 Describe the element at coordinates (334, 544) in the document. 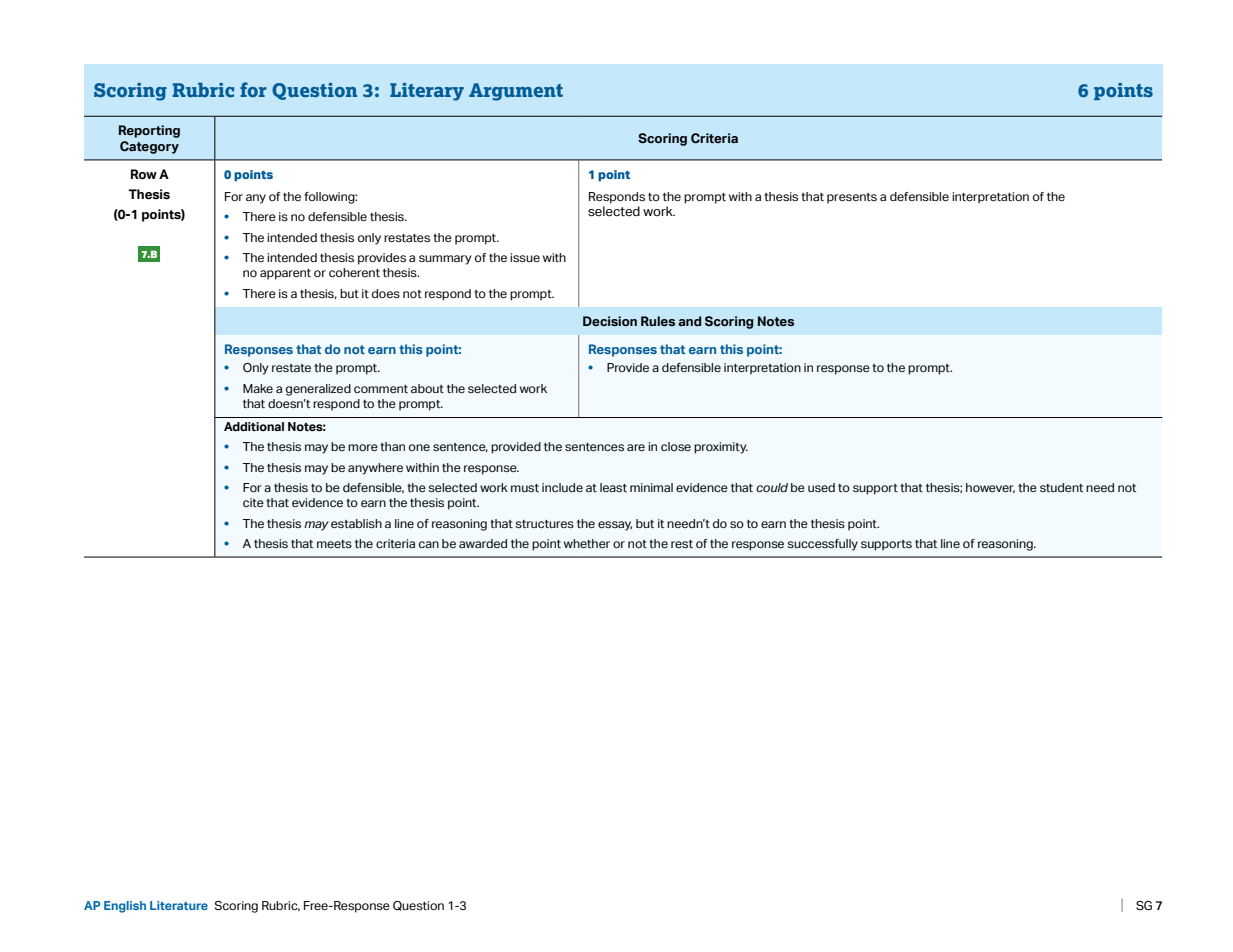

I see `meets` at that location.
